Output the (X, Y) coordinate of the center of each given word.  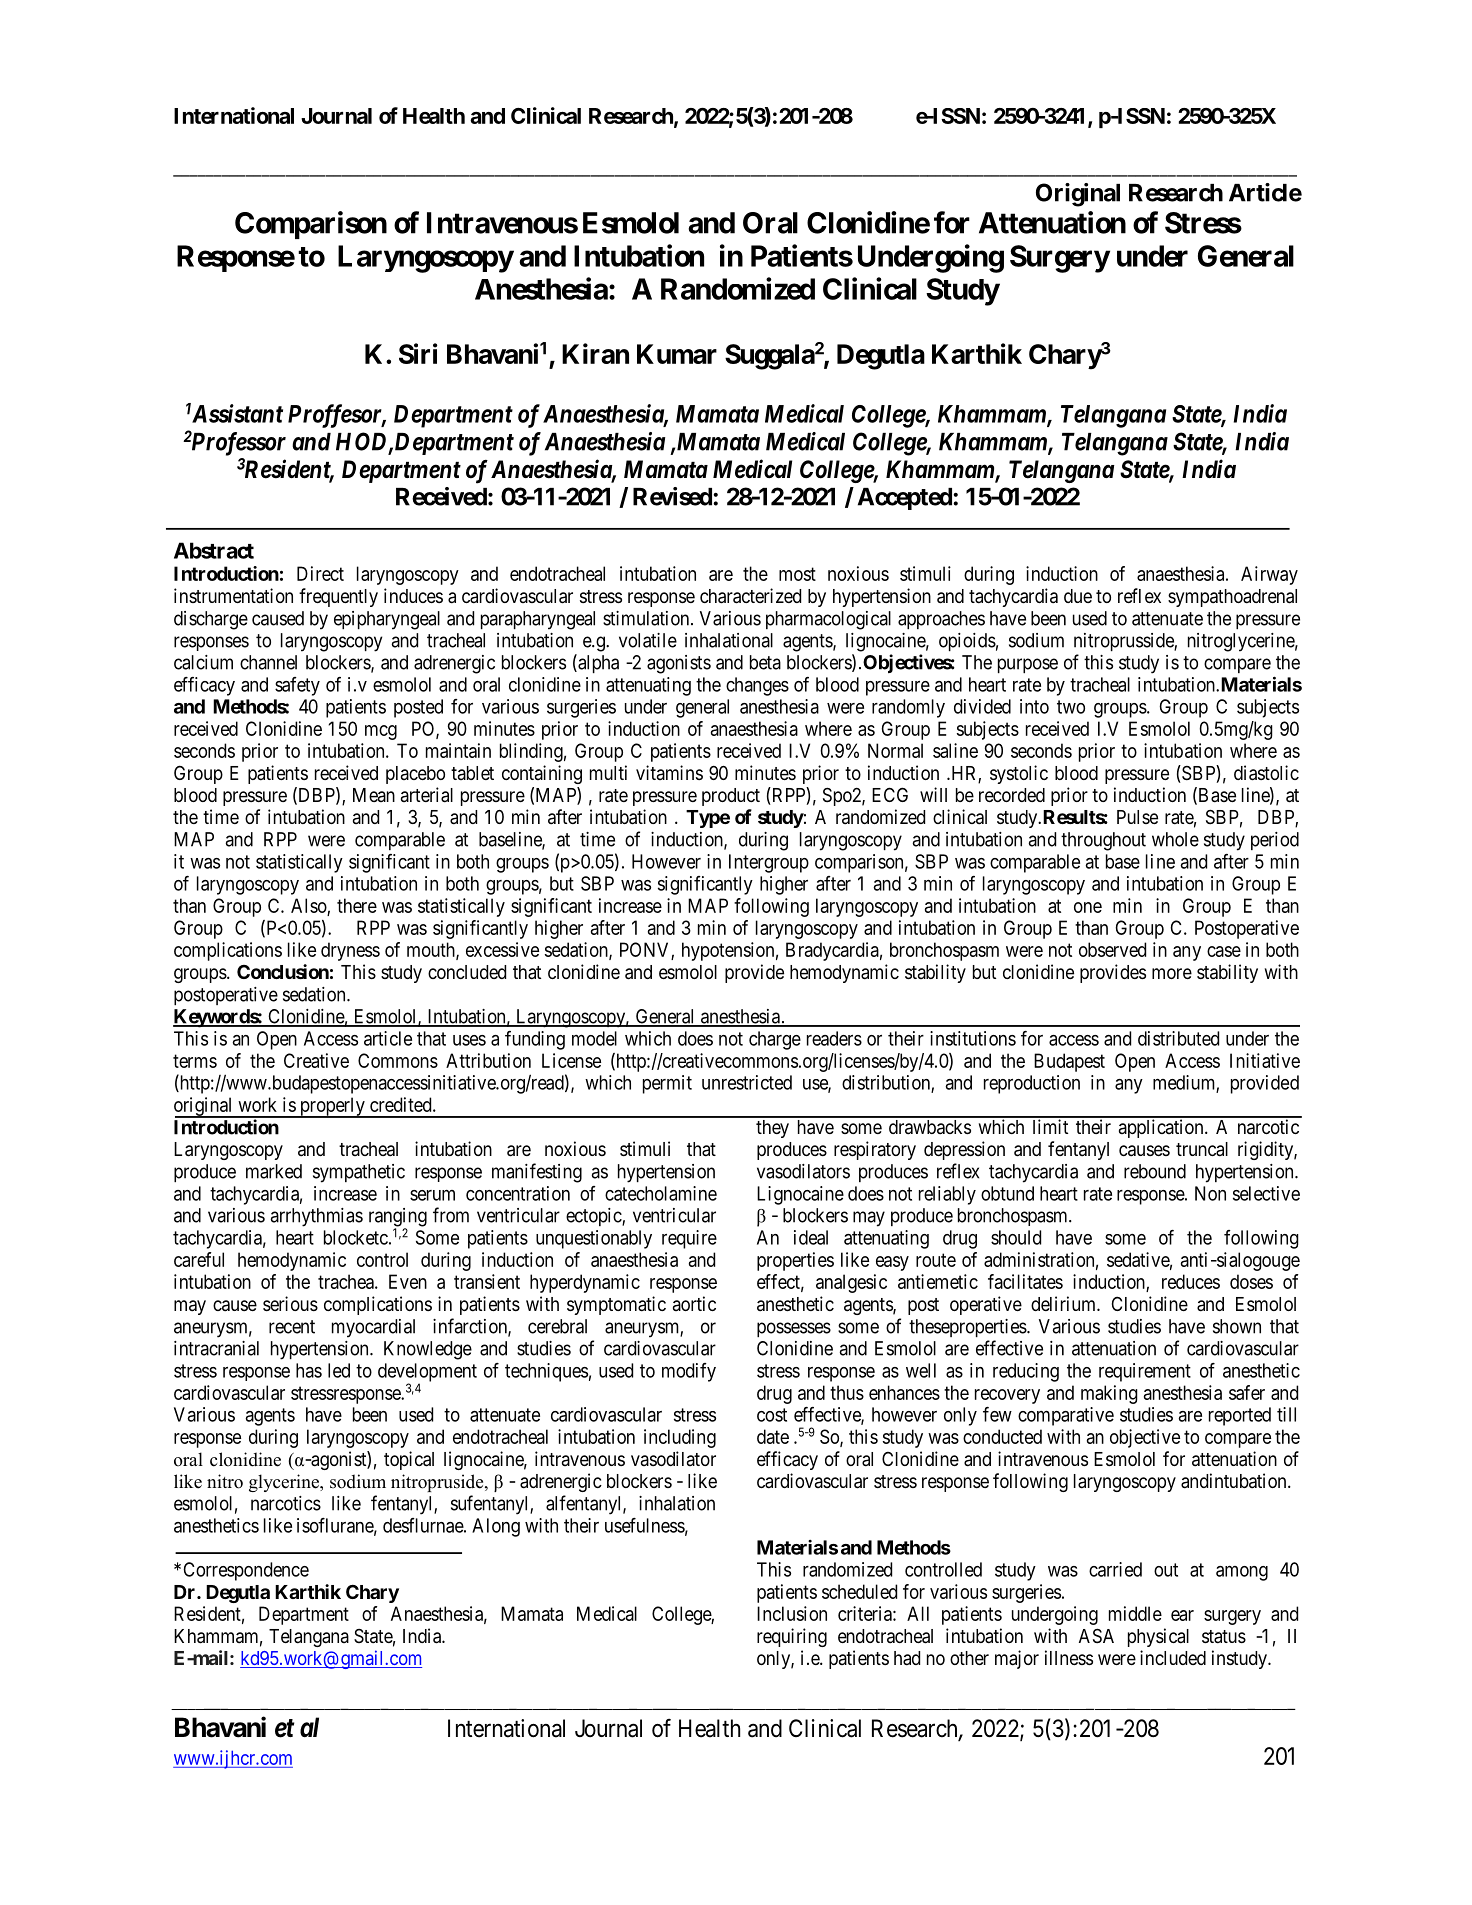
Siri (418, 353)
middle (1135, 1613)
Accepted (906, 499)
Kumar (677, 354)
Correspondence (246, 1571)
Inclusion (792, 1613)
